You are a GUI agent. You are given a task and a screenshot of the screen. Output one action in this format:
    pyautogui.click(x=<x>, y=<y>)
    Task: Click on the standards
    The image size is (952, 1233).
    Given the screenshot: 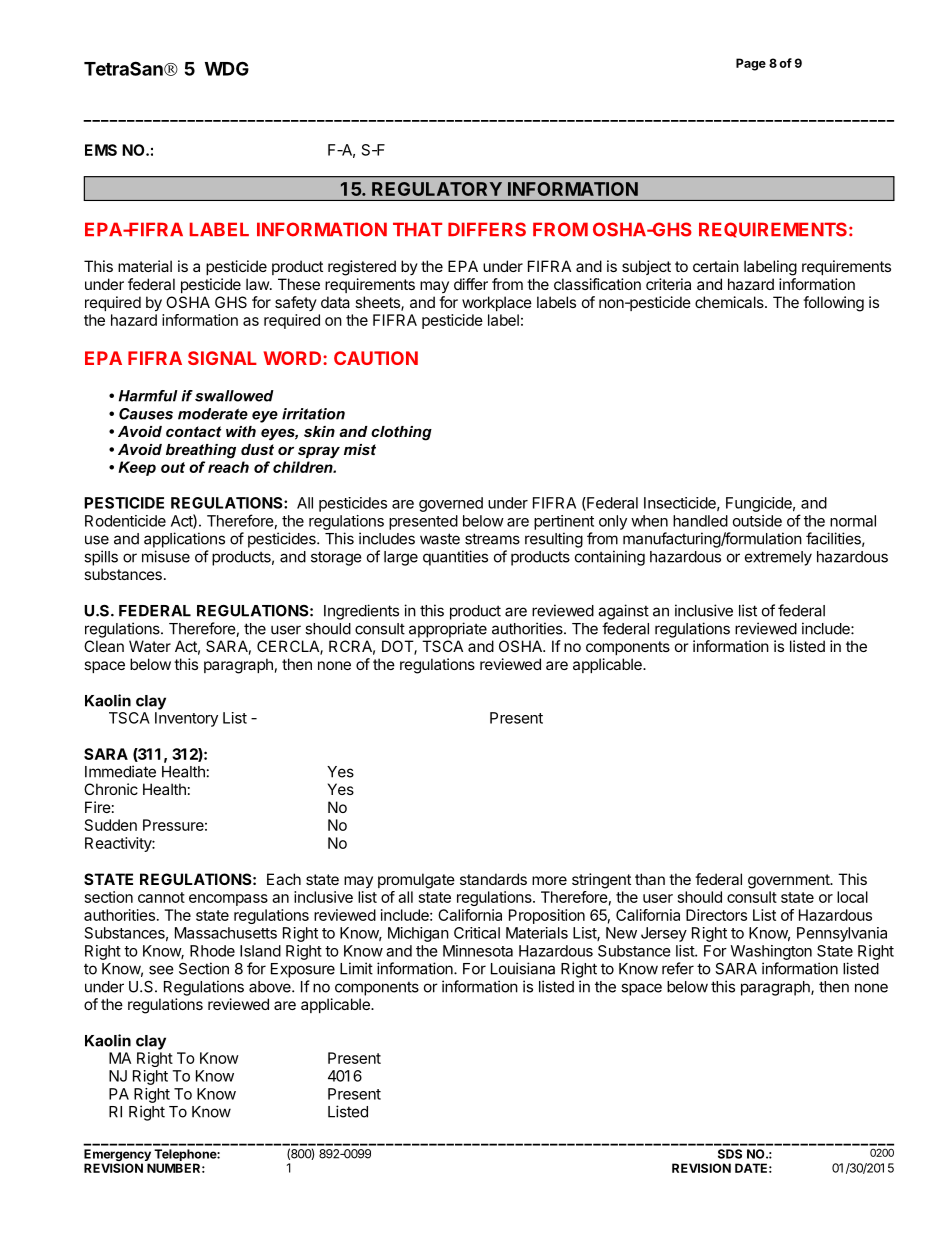 What is the action you would take?
    pyautogui.click(x=493, y=879)
